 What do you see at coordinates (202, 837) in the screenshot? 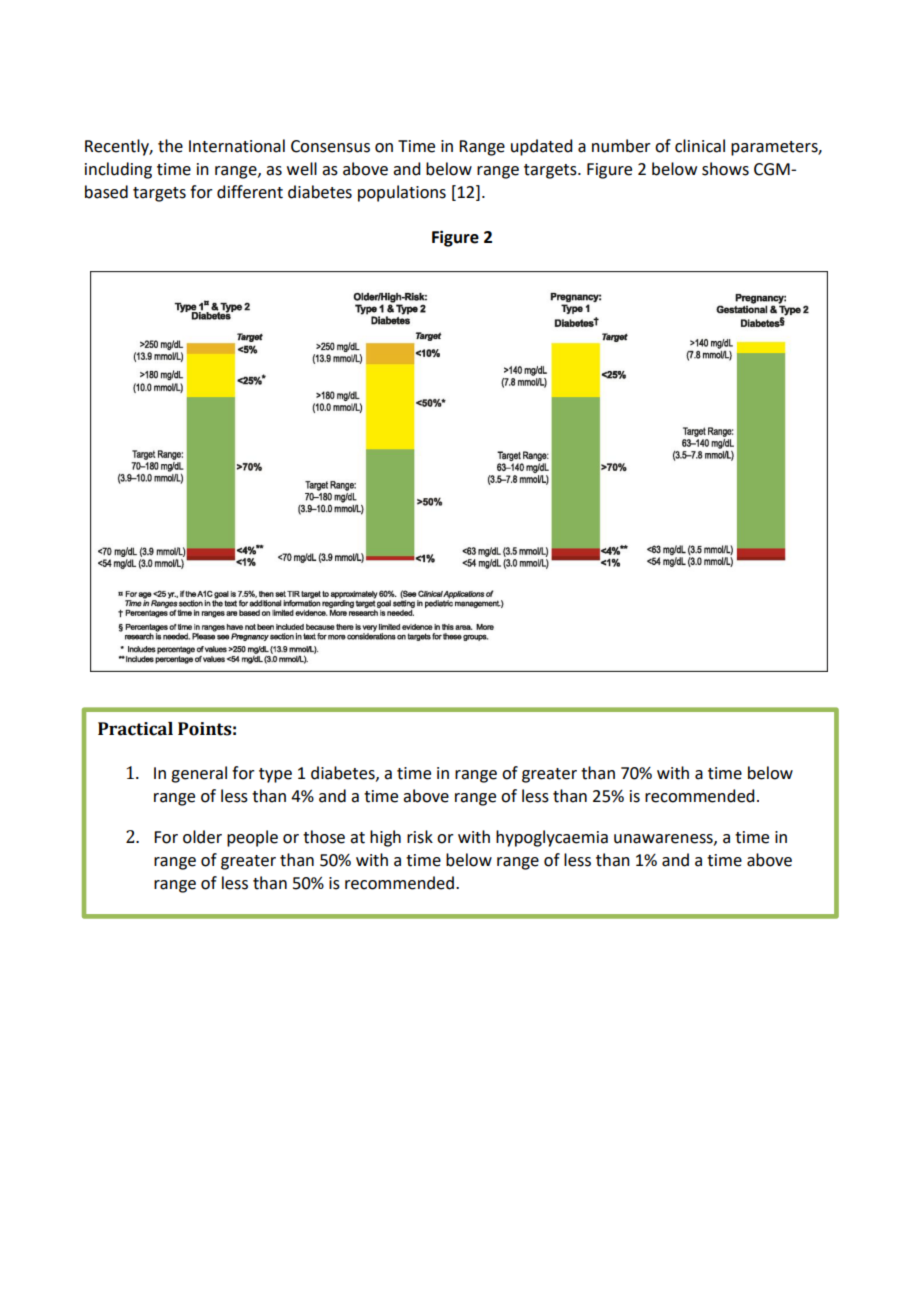
I see `older` at bounding box center [202, 837].
